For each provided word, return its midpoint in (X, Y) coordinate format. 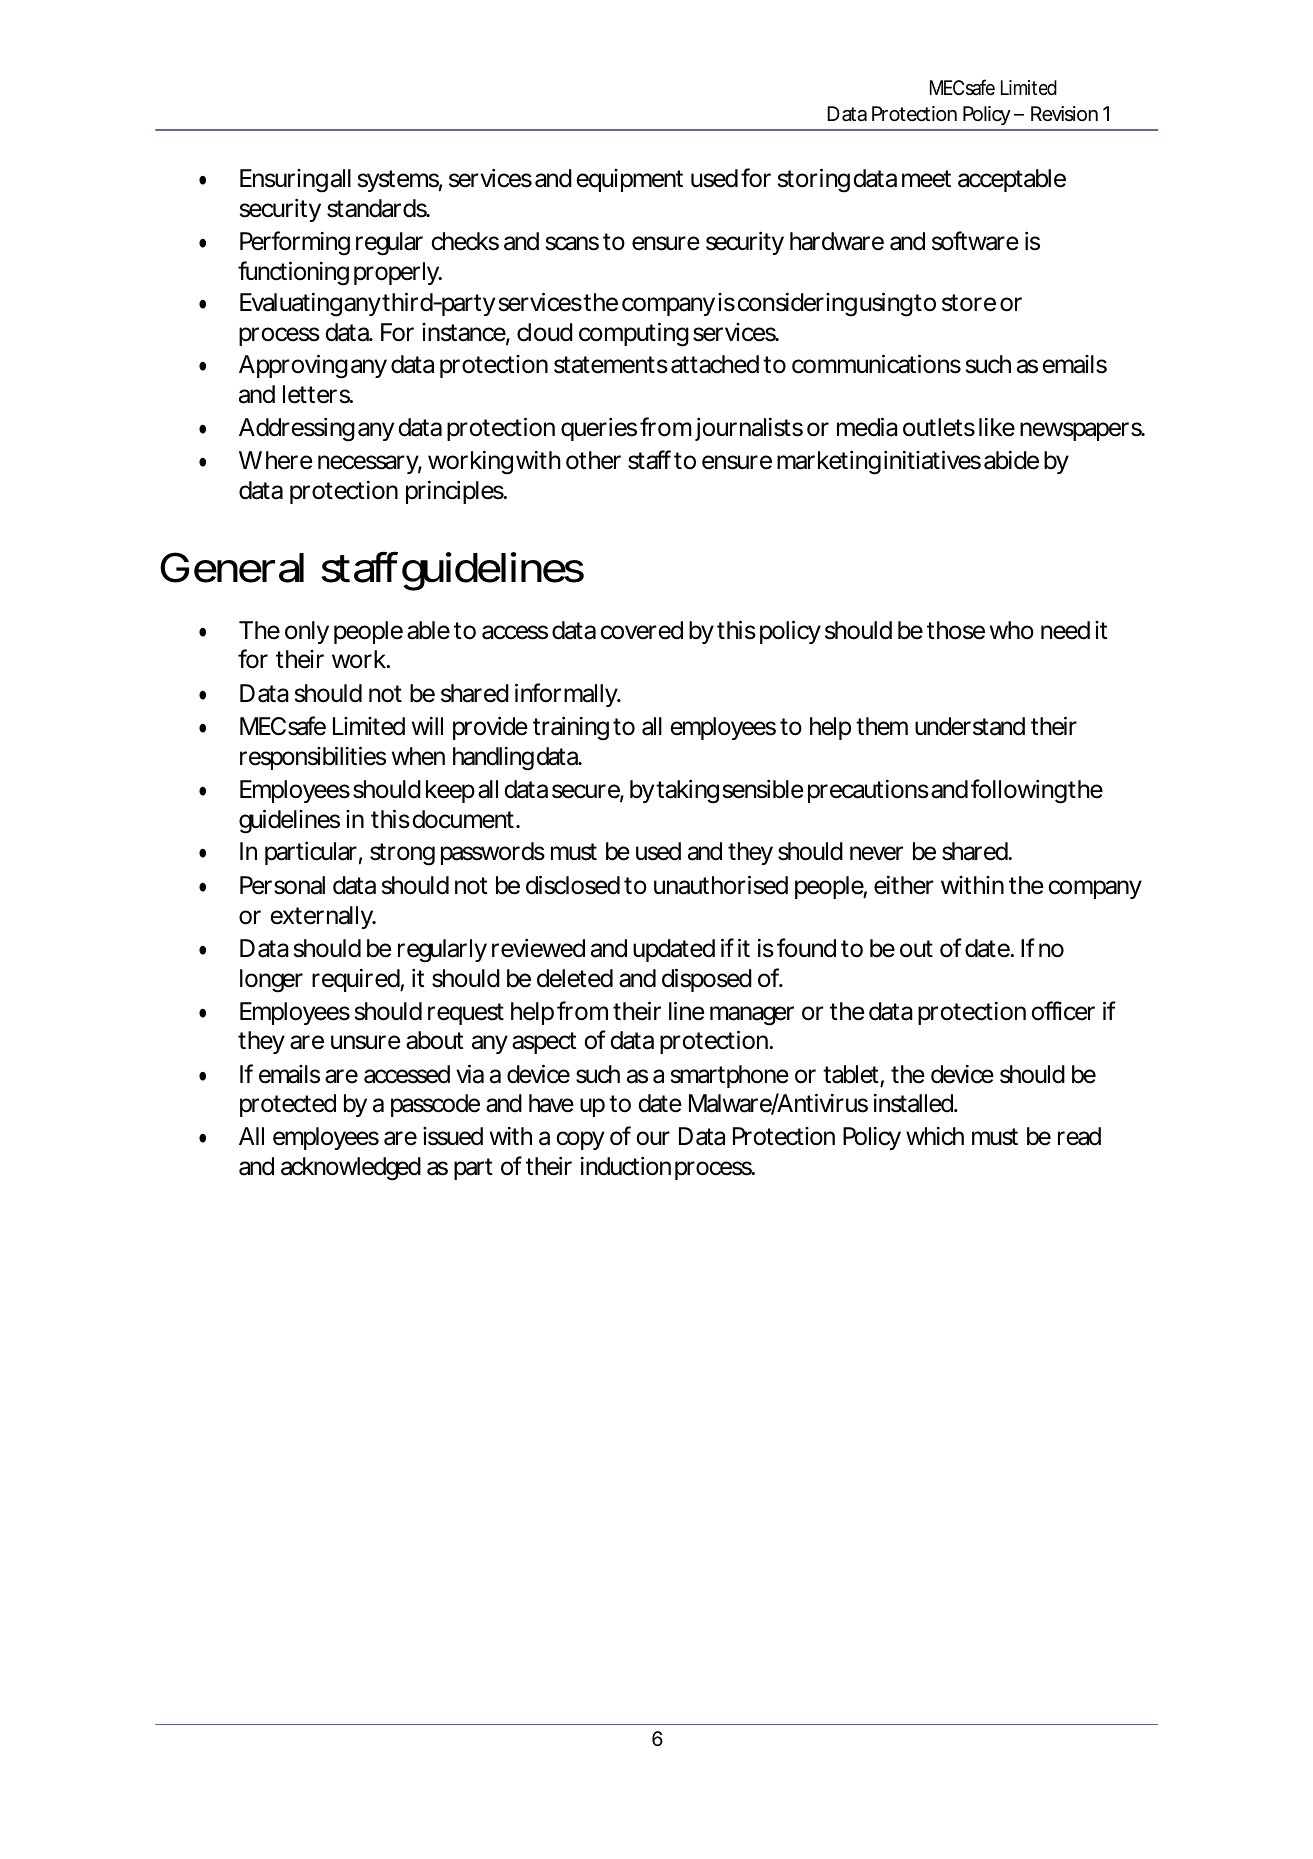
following (1019, 791)
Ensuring (284, 181)
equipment (629, 180)
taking (687, 792)
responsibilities (313, 758)
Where (276, 460)
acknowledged (351, 1169)
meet (926, 179)
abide (1011, 460)
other (593, 460)
